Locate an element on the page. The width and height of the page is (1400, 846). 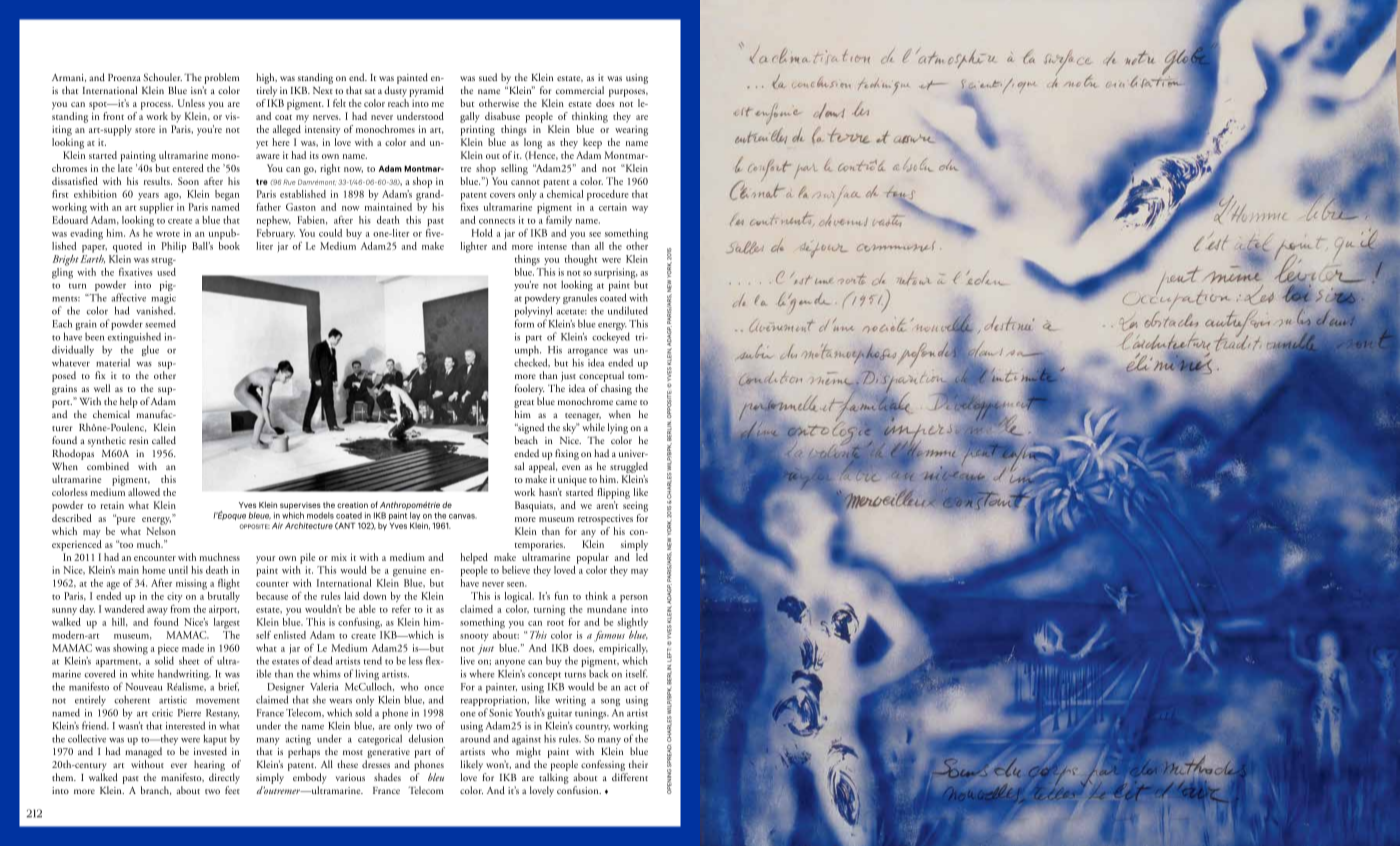
felt is located at coordinates (339, 103).
